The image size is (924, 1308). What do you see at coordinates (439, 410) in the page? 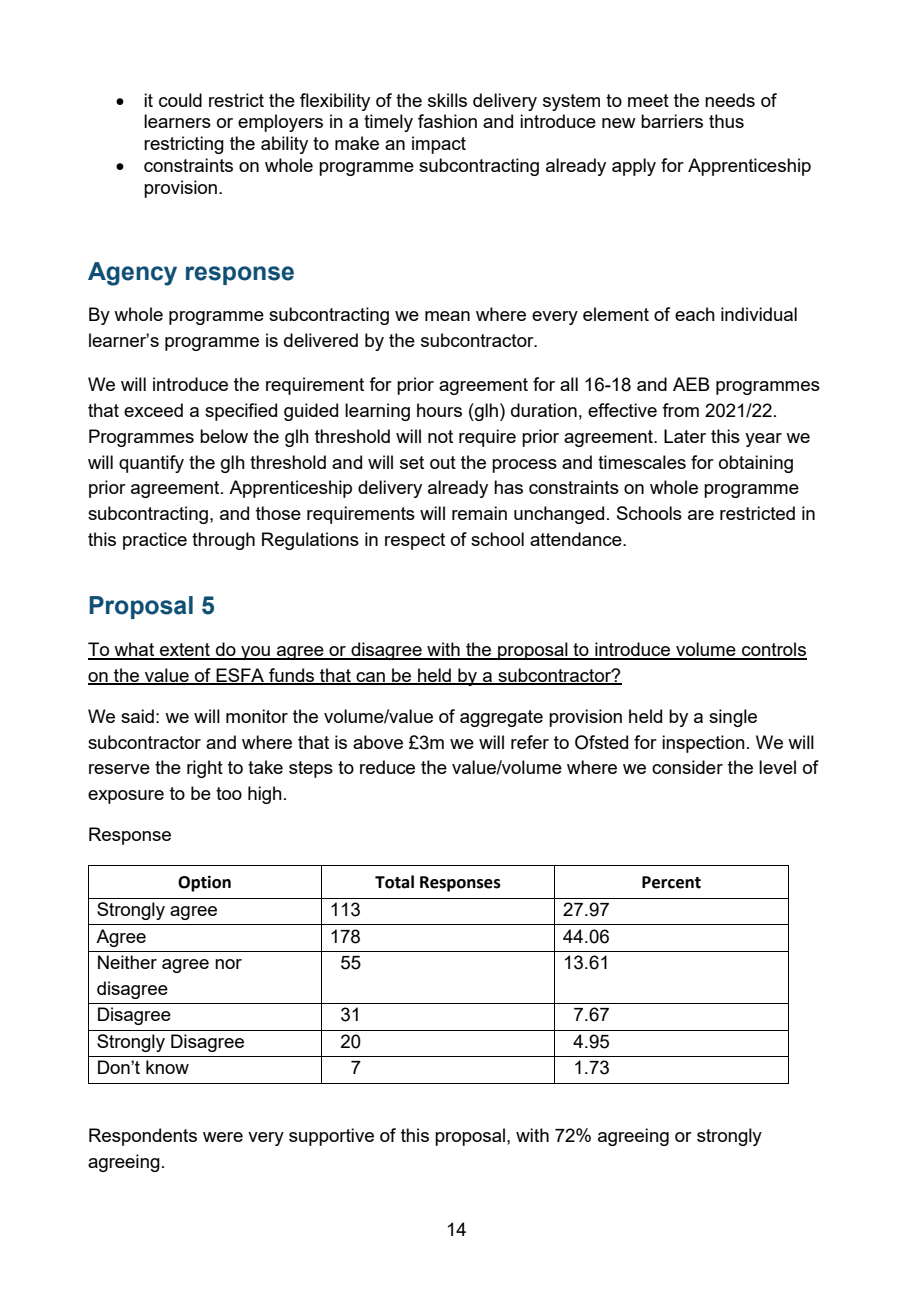
I see `hours` at bounding box center [439, 410].
